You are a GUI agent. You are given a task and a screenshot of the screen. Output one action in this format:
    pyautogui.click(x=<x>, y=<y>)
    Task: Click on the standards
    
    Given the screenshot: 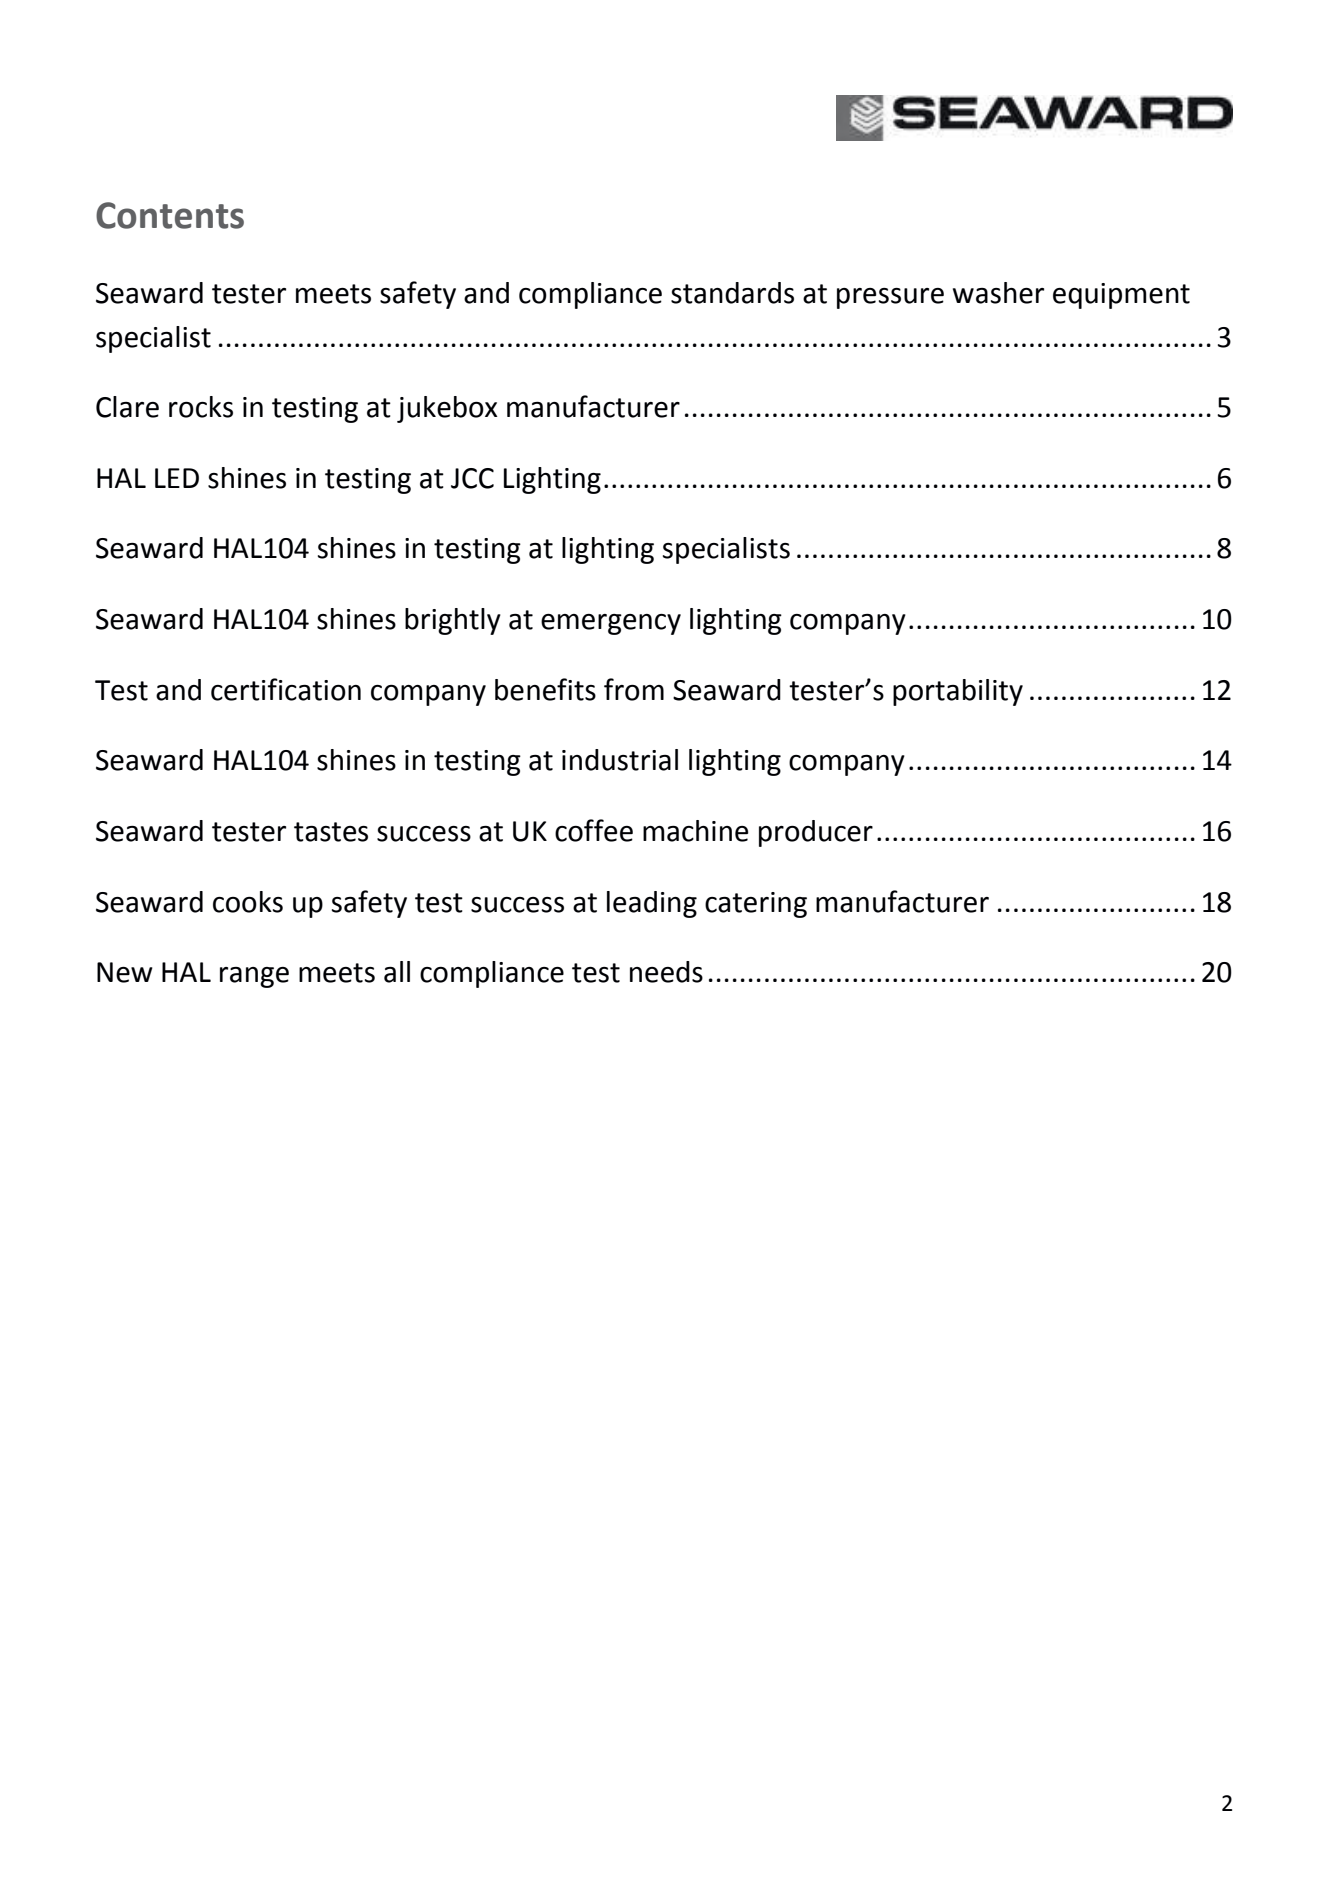 What is the action you would take?
    pyautogui.click(x=732, y=293)
